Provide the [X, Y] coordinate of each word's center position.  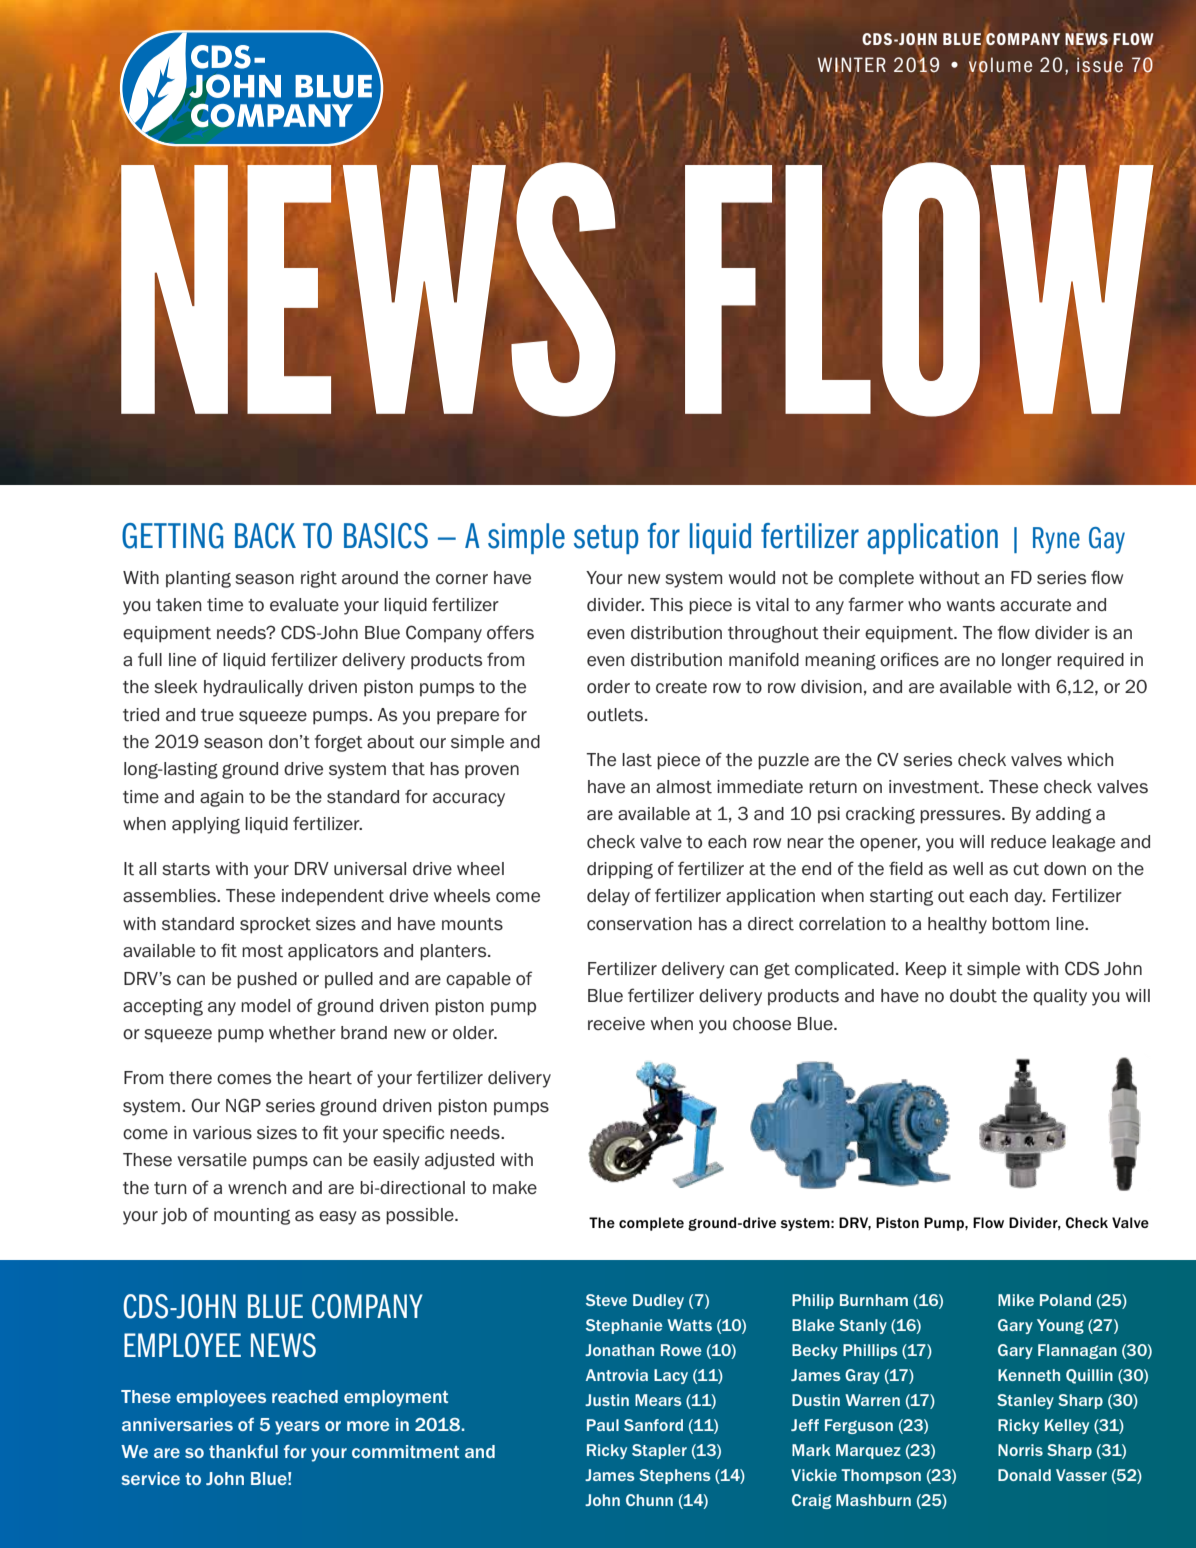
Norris [1020, 1450]
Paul [603, 1425]
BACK [265, 536]
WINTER [852, 65]
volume [1000, 66]
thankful [243, 1451]
